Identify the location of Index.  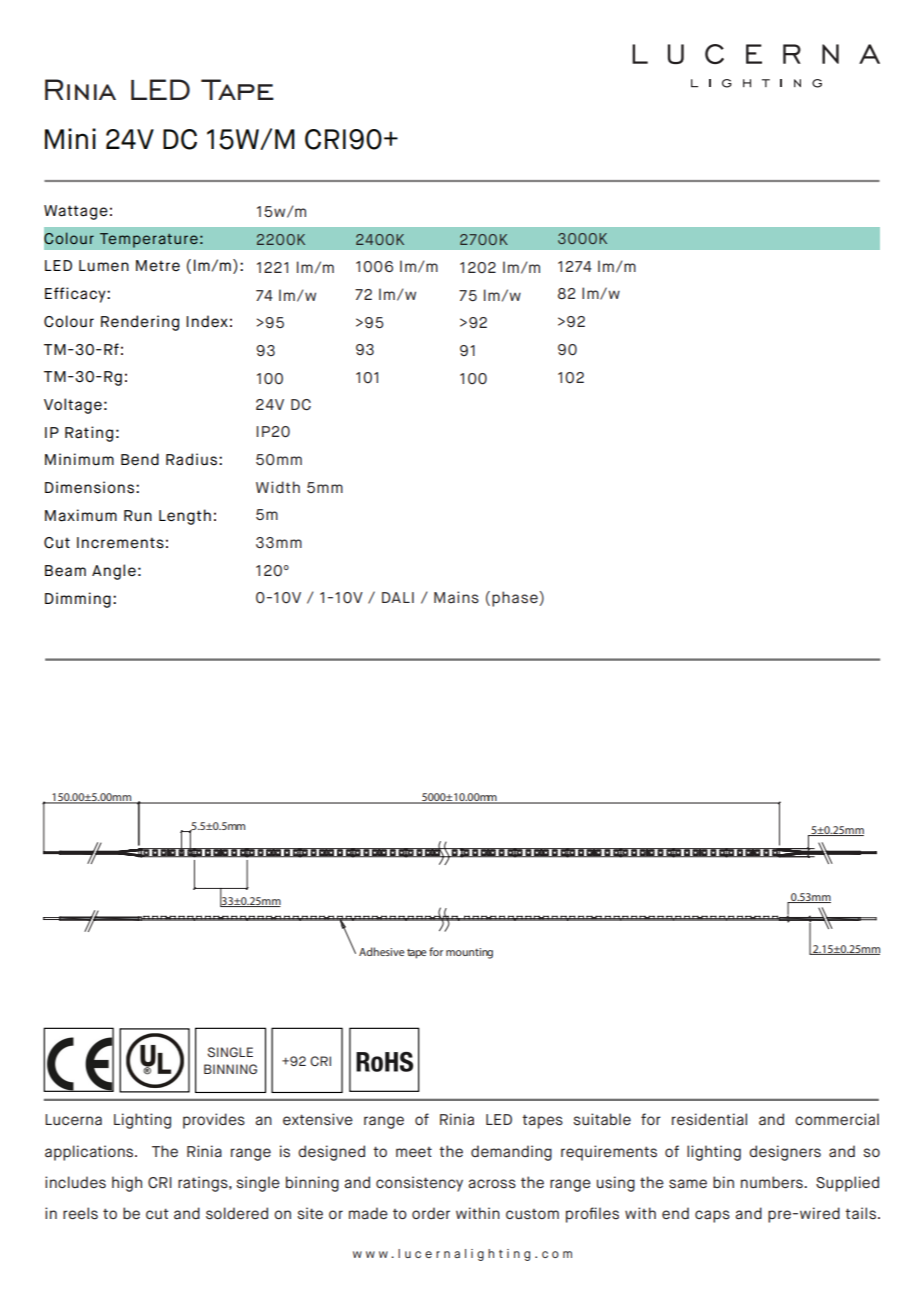
(207, 321).
